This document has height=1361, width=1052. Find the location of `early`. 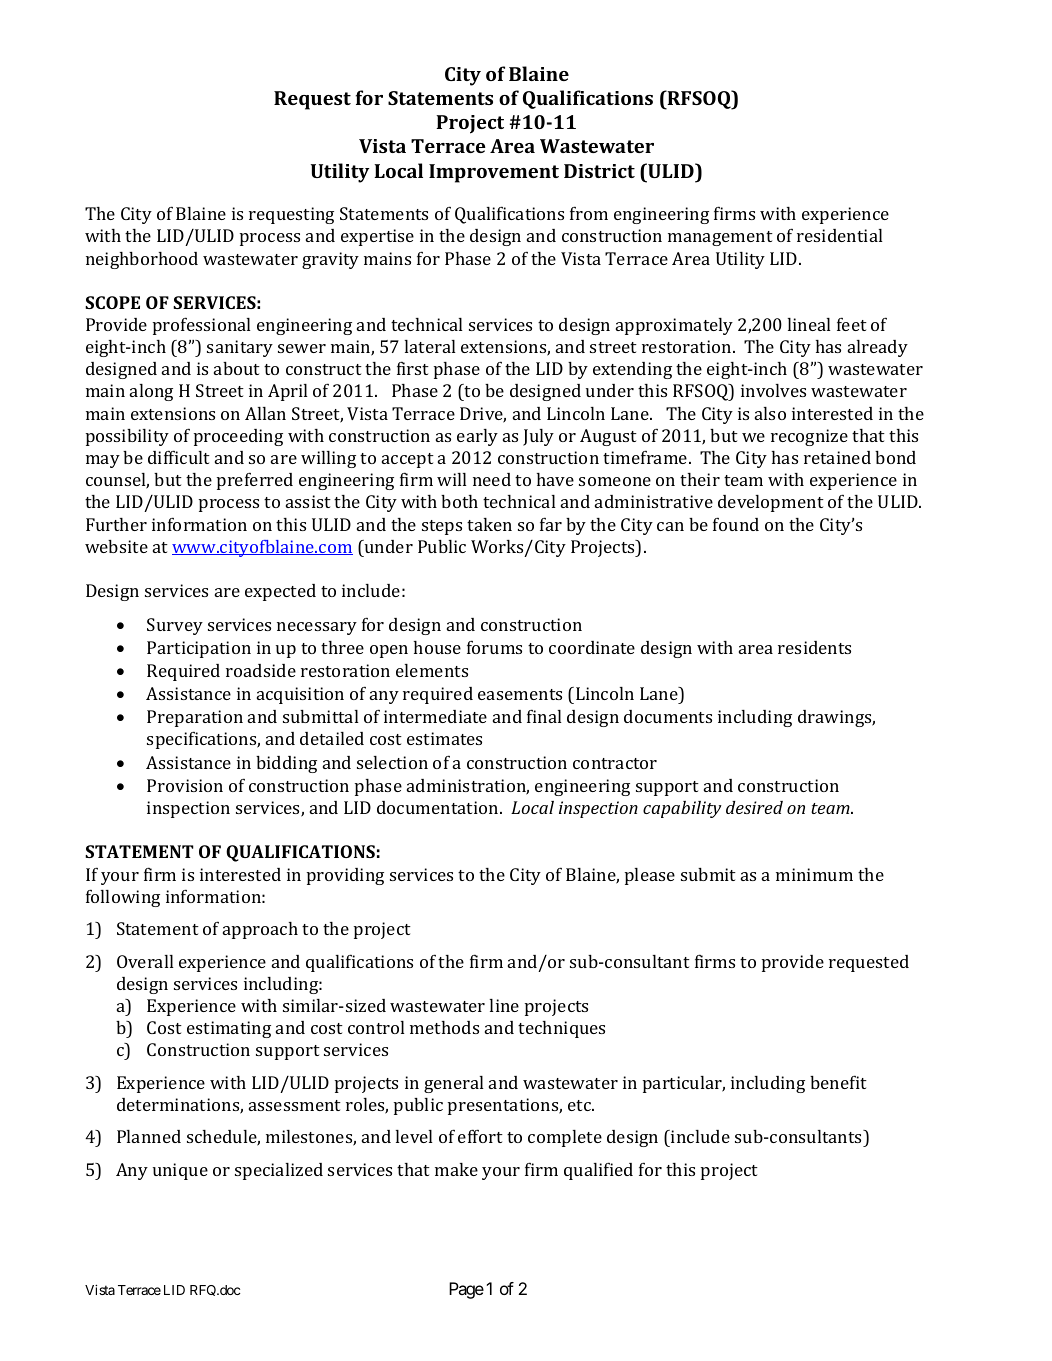

early is located at coordinates (477, 437).
